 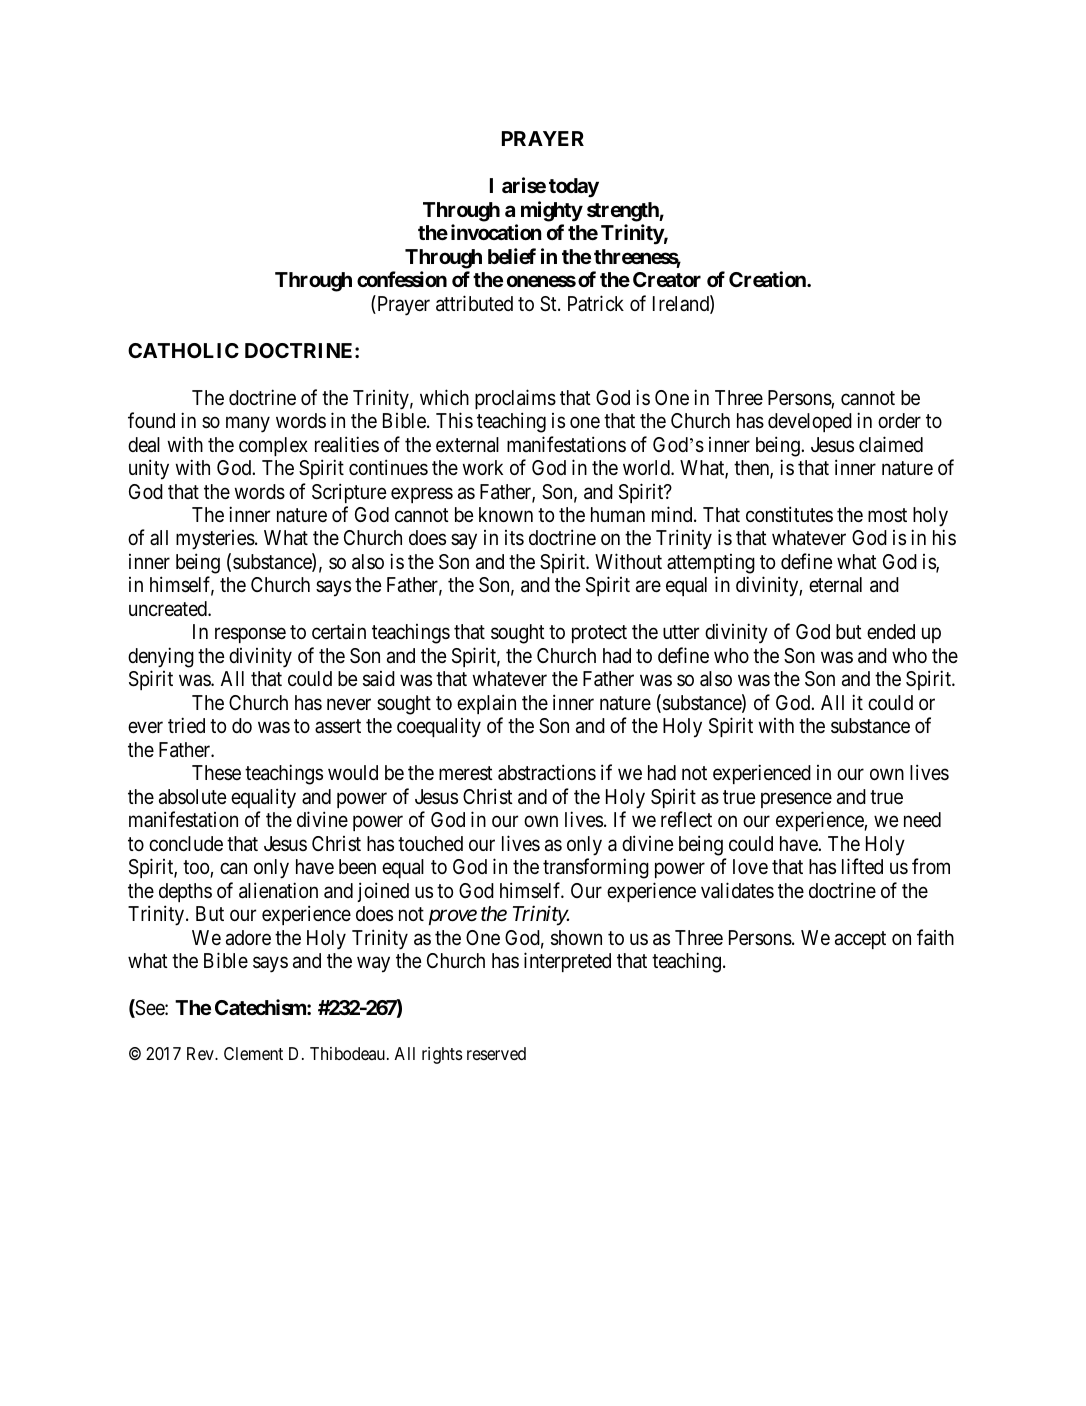 I want to click on mighty, so click(x=552, y=211).
